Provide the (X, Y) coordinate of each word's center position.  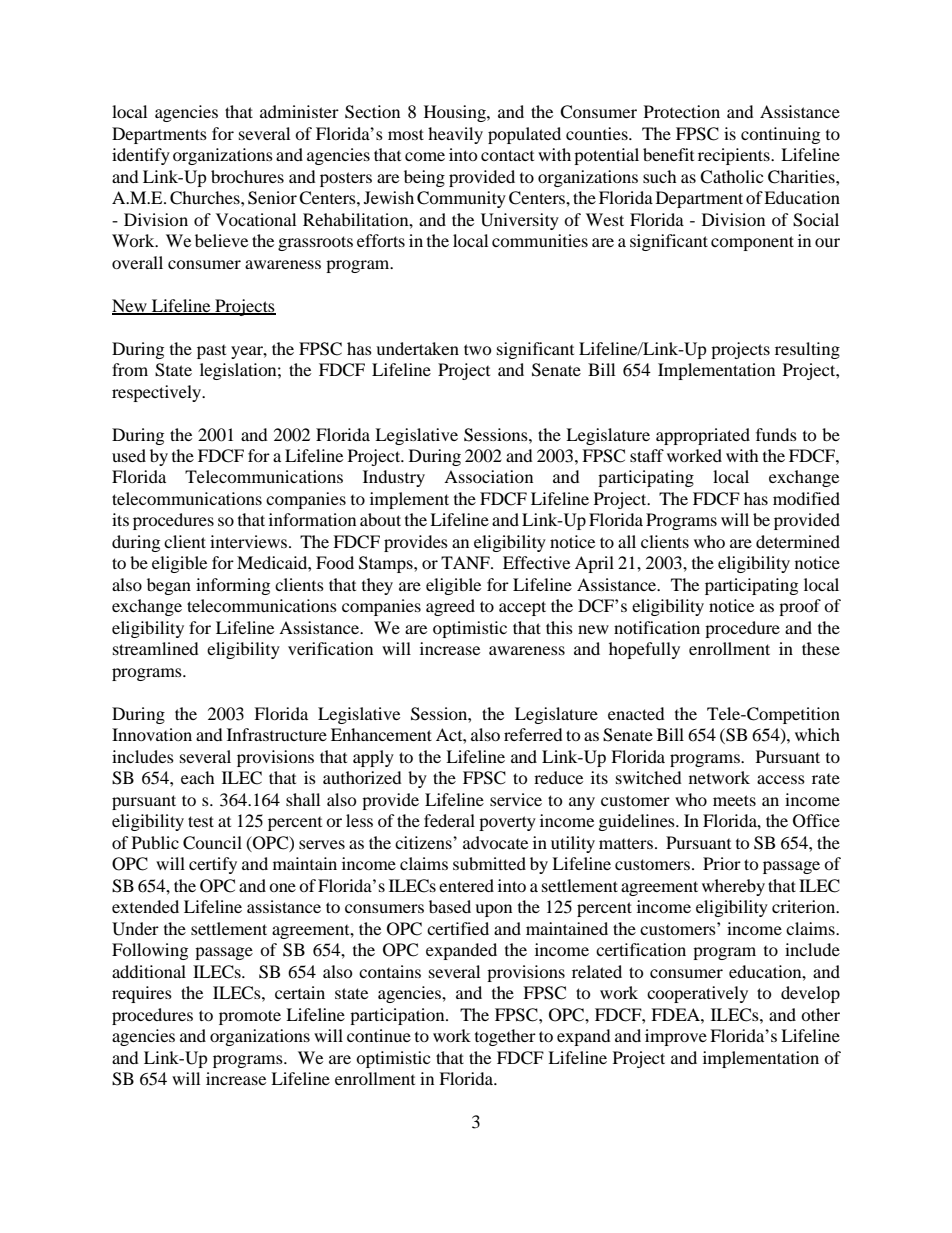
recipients (735, 156)
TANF (466, 562)
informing (233, 586)
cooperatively (697, 994)
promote (250, 1017)
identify (141, 156)
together (505, 1037)
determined (798, 541)
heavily (455, 135)
